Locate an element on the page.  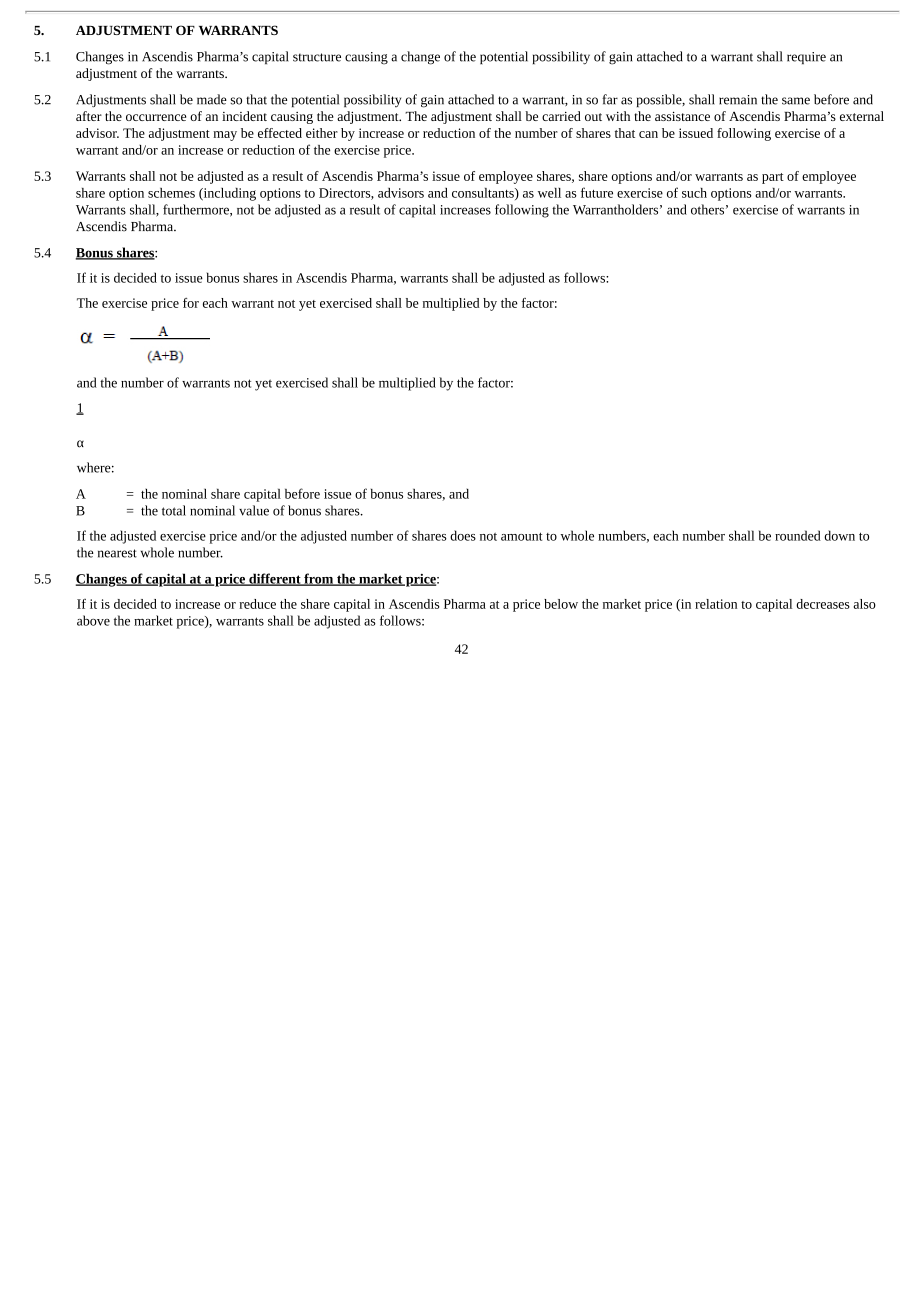
carried is located at coordinates (561, 116).
